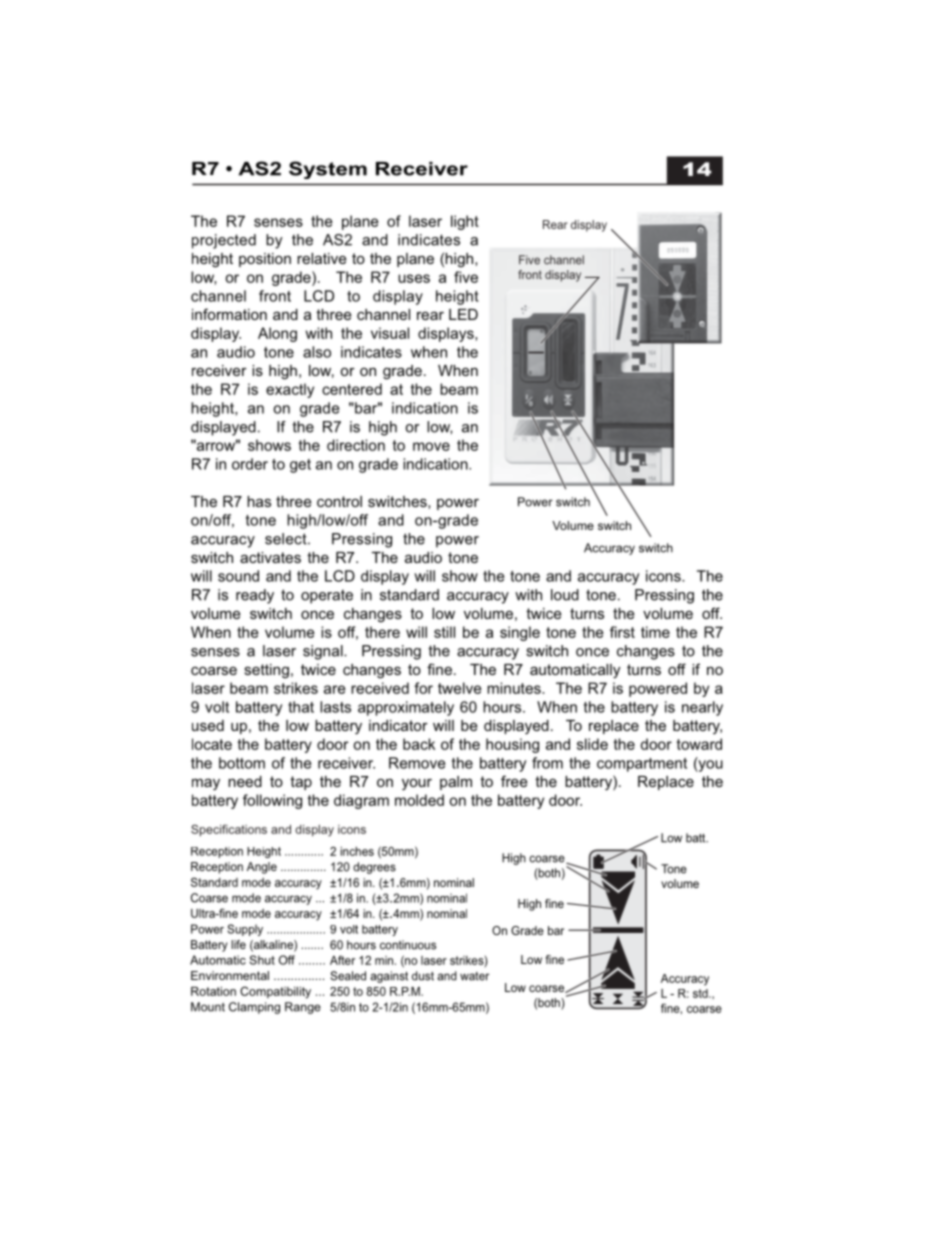 This document has width=952, height=1233. Describe the element at coordinates (275, 992) in the document. I see `Compatibility` at that location.
